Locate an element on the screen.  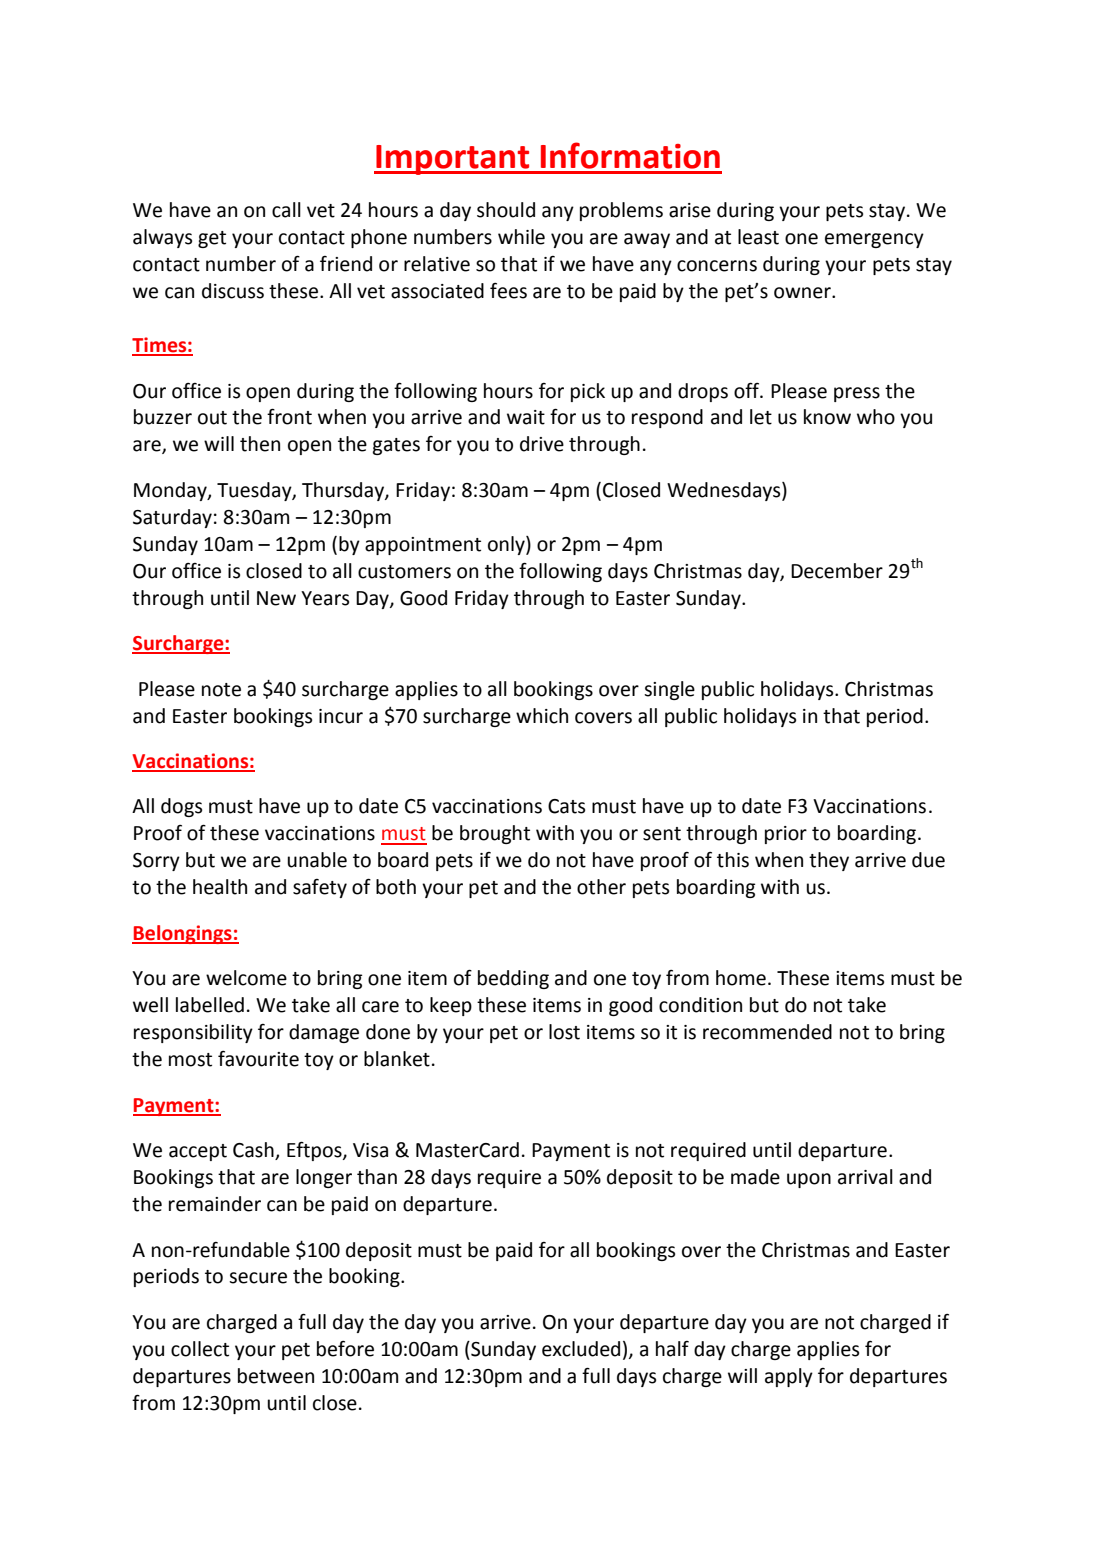
apply is located at coordinates (789, 1377).
